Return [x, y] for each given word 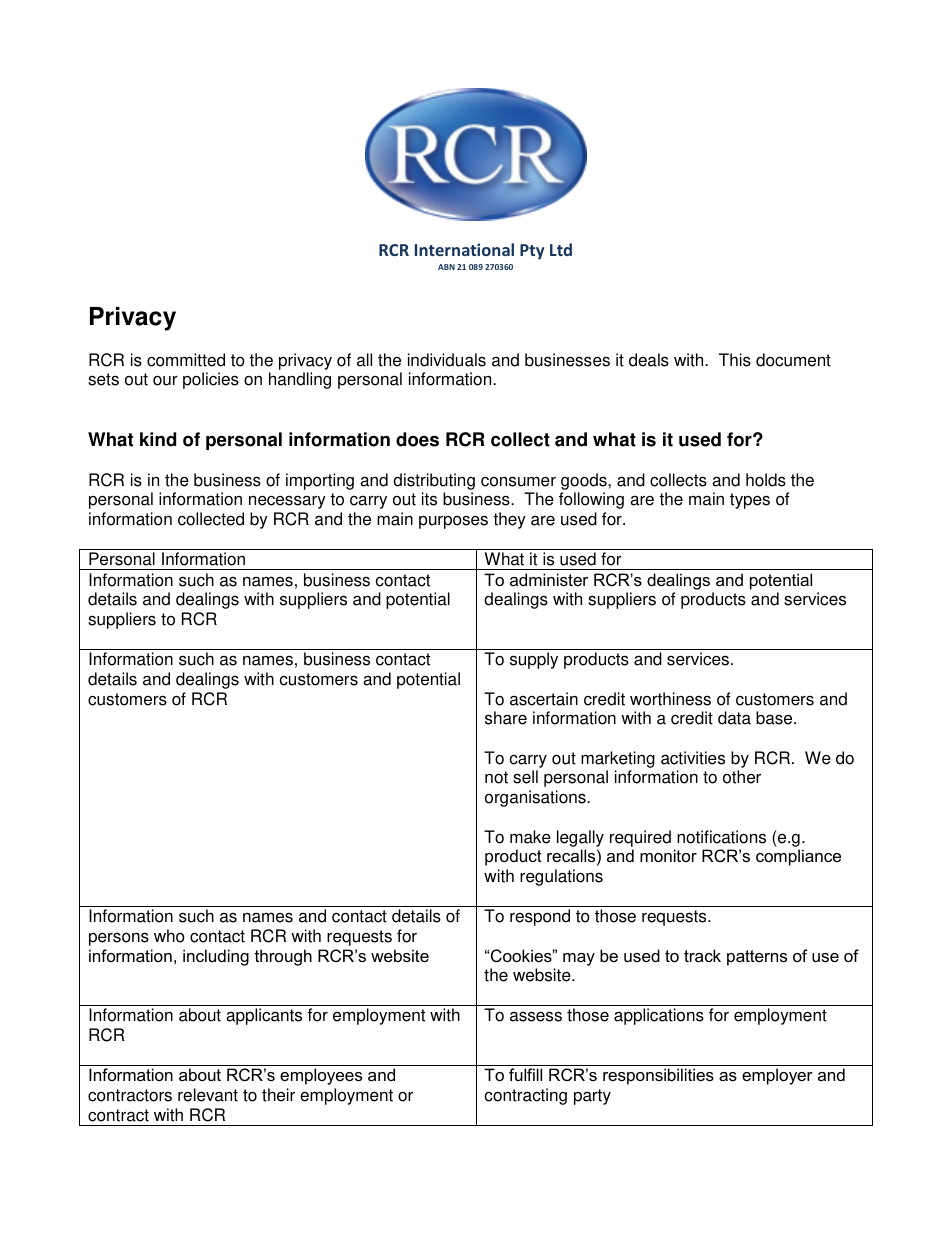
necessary [287, 502]
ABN [446, 267]
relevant [208, 1095]
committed [186, 360]
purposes [453, 522]
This [735, 360]
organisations [536, 798]
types [750, 501]
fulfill [525, 1074]
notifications [721, 837]
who [169, 936]
